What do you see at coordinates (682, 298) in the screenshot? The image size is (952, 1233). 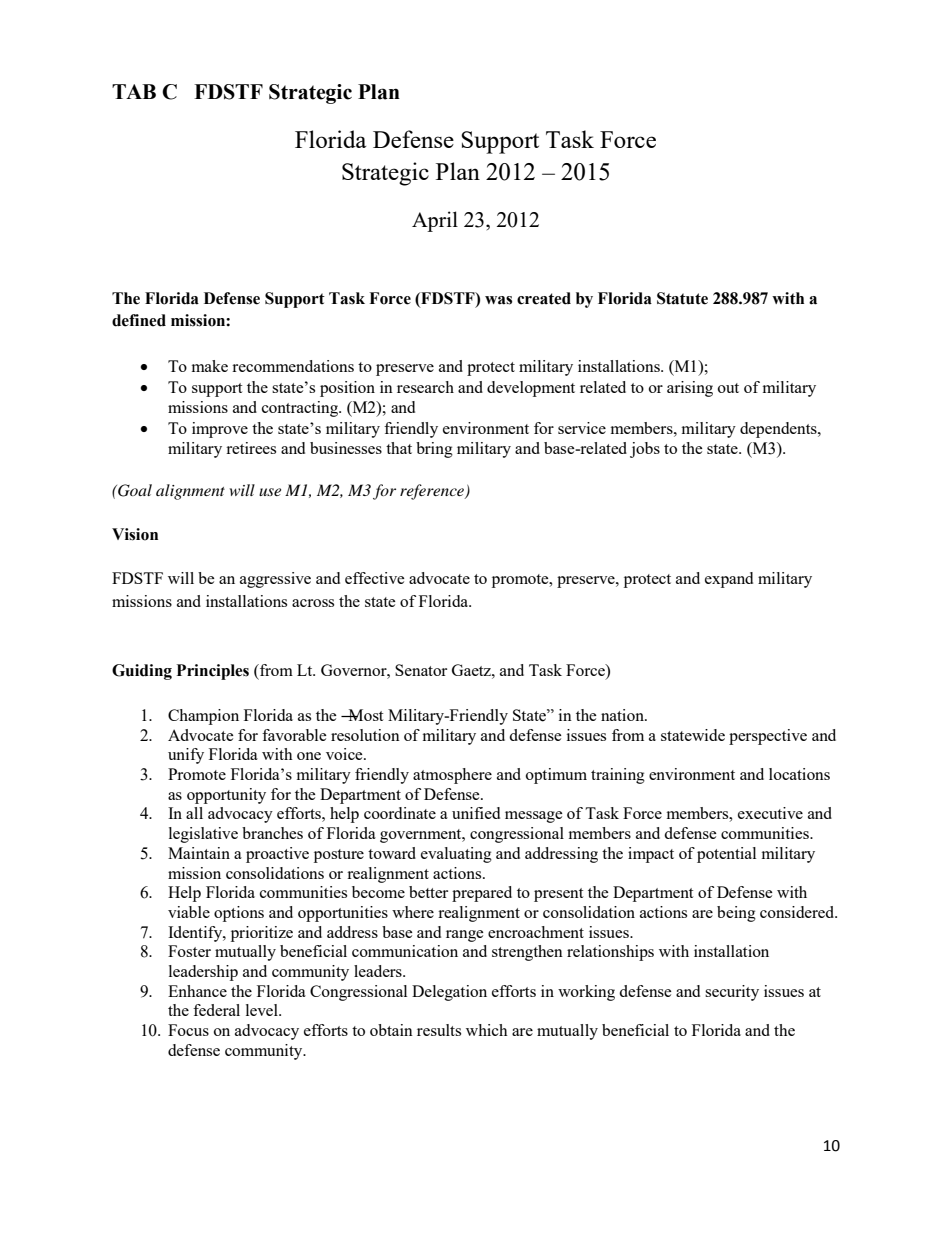 I see `Statute` at bounding box center [682, 298].
